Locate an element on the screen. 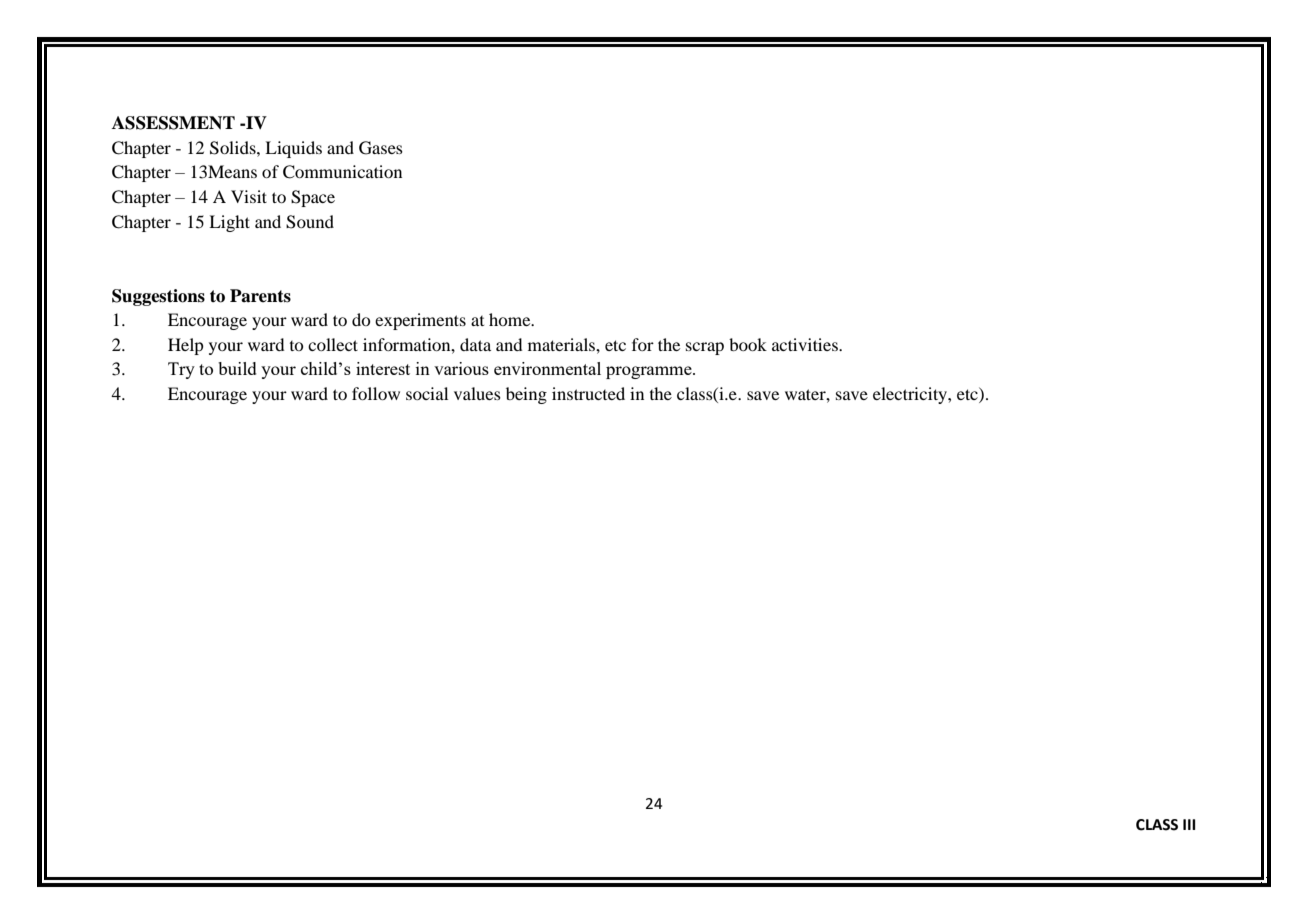 This screenshot has height=924, width=1308. various is located at coordinates (461, 368).
